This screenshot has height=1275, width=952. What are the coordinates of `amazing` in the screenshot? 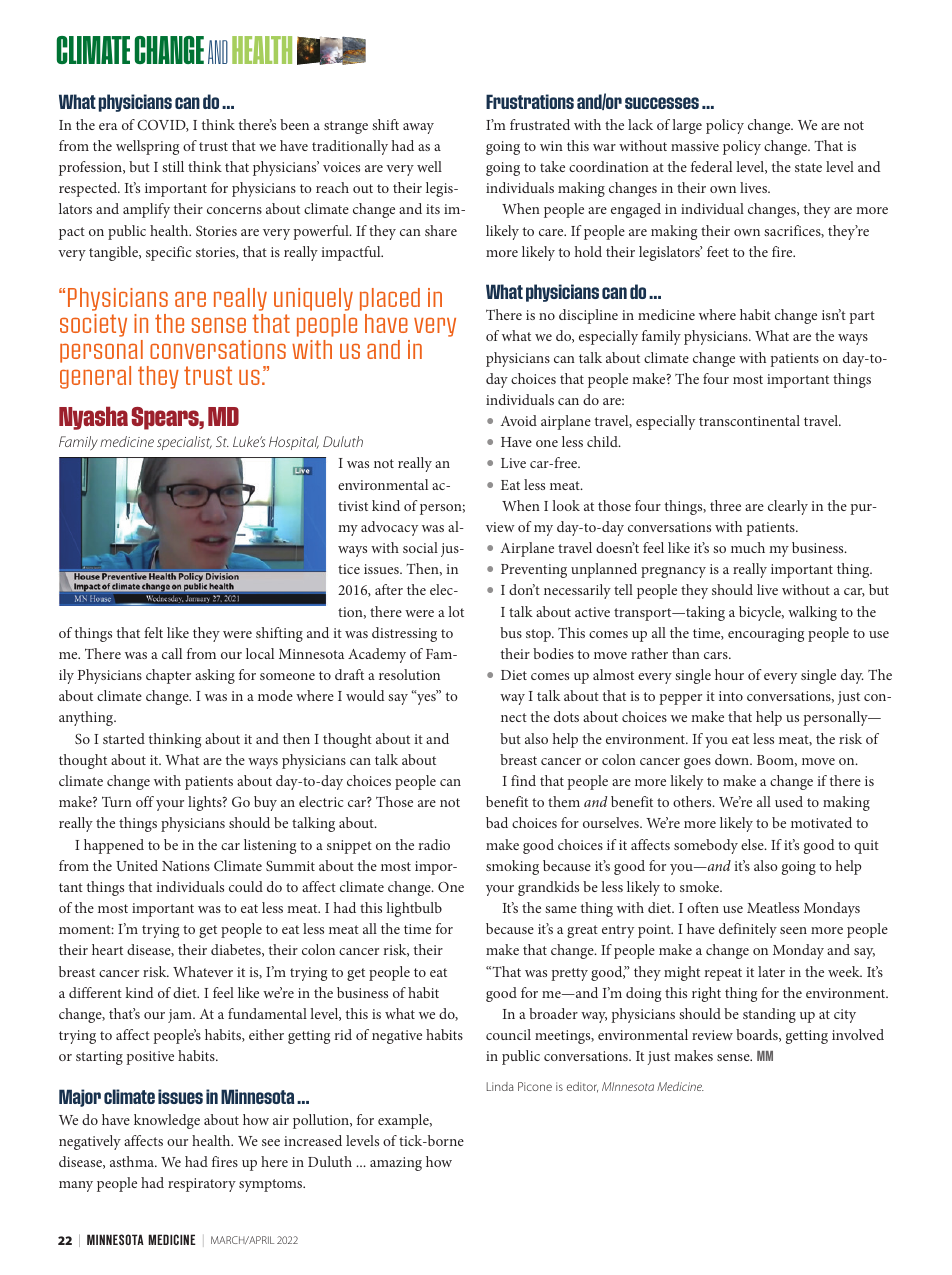 It's located at (396, 1164).
